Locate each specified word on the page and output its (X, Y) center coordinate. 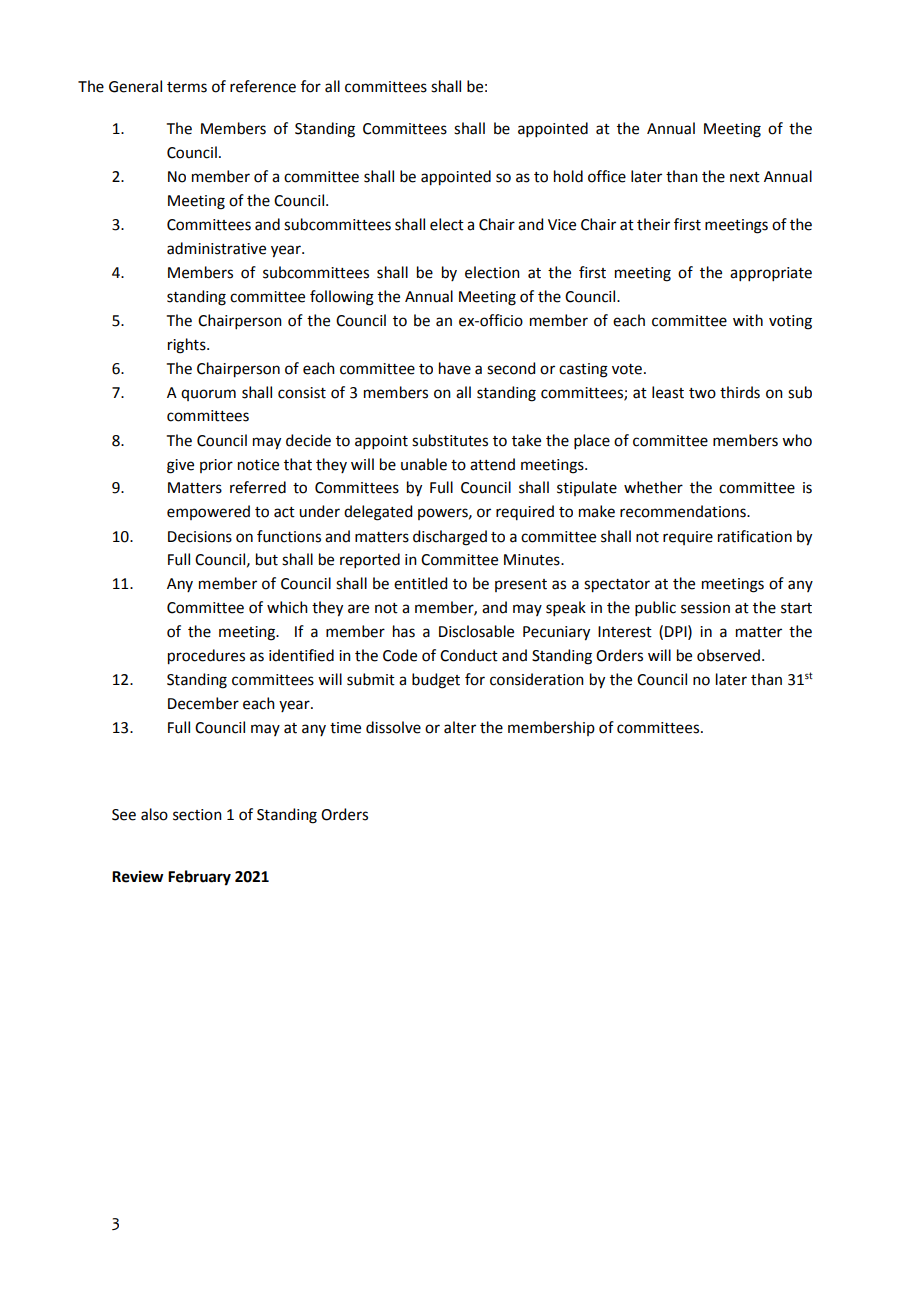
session (705, 608)
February (199, 878)
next (745, 177)
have (455, 368)
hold (568, 176)
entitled (420, 583)
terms (187, 87)
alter (460, 727)
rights (188, 346)
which (287, 607)
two (702, 393)
